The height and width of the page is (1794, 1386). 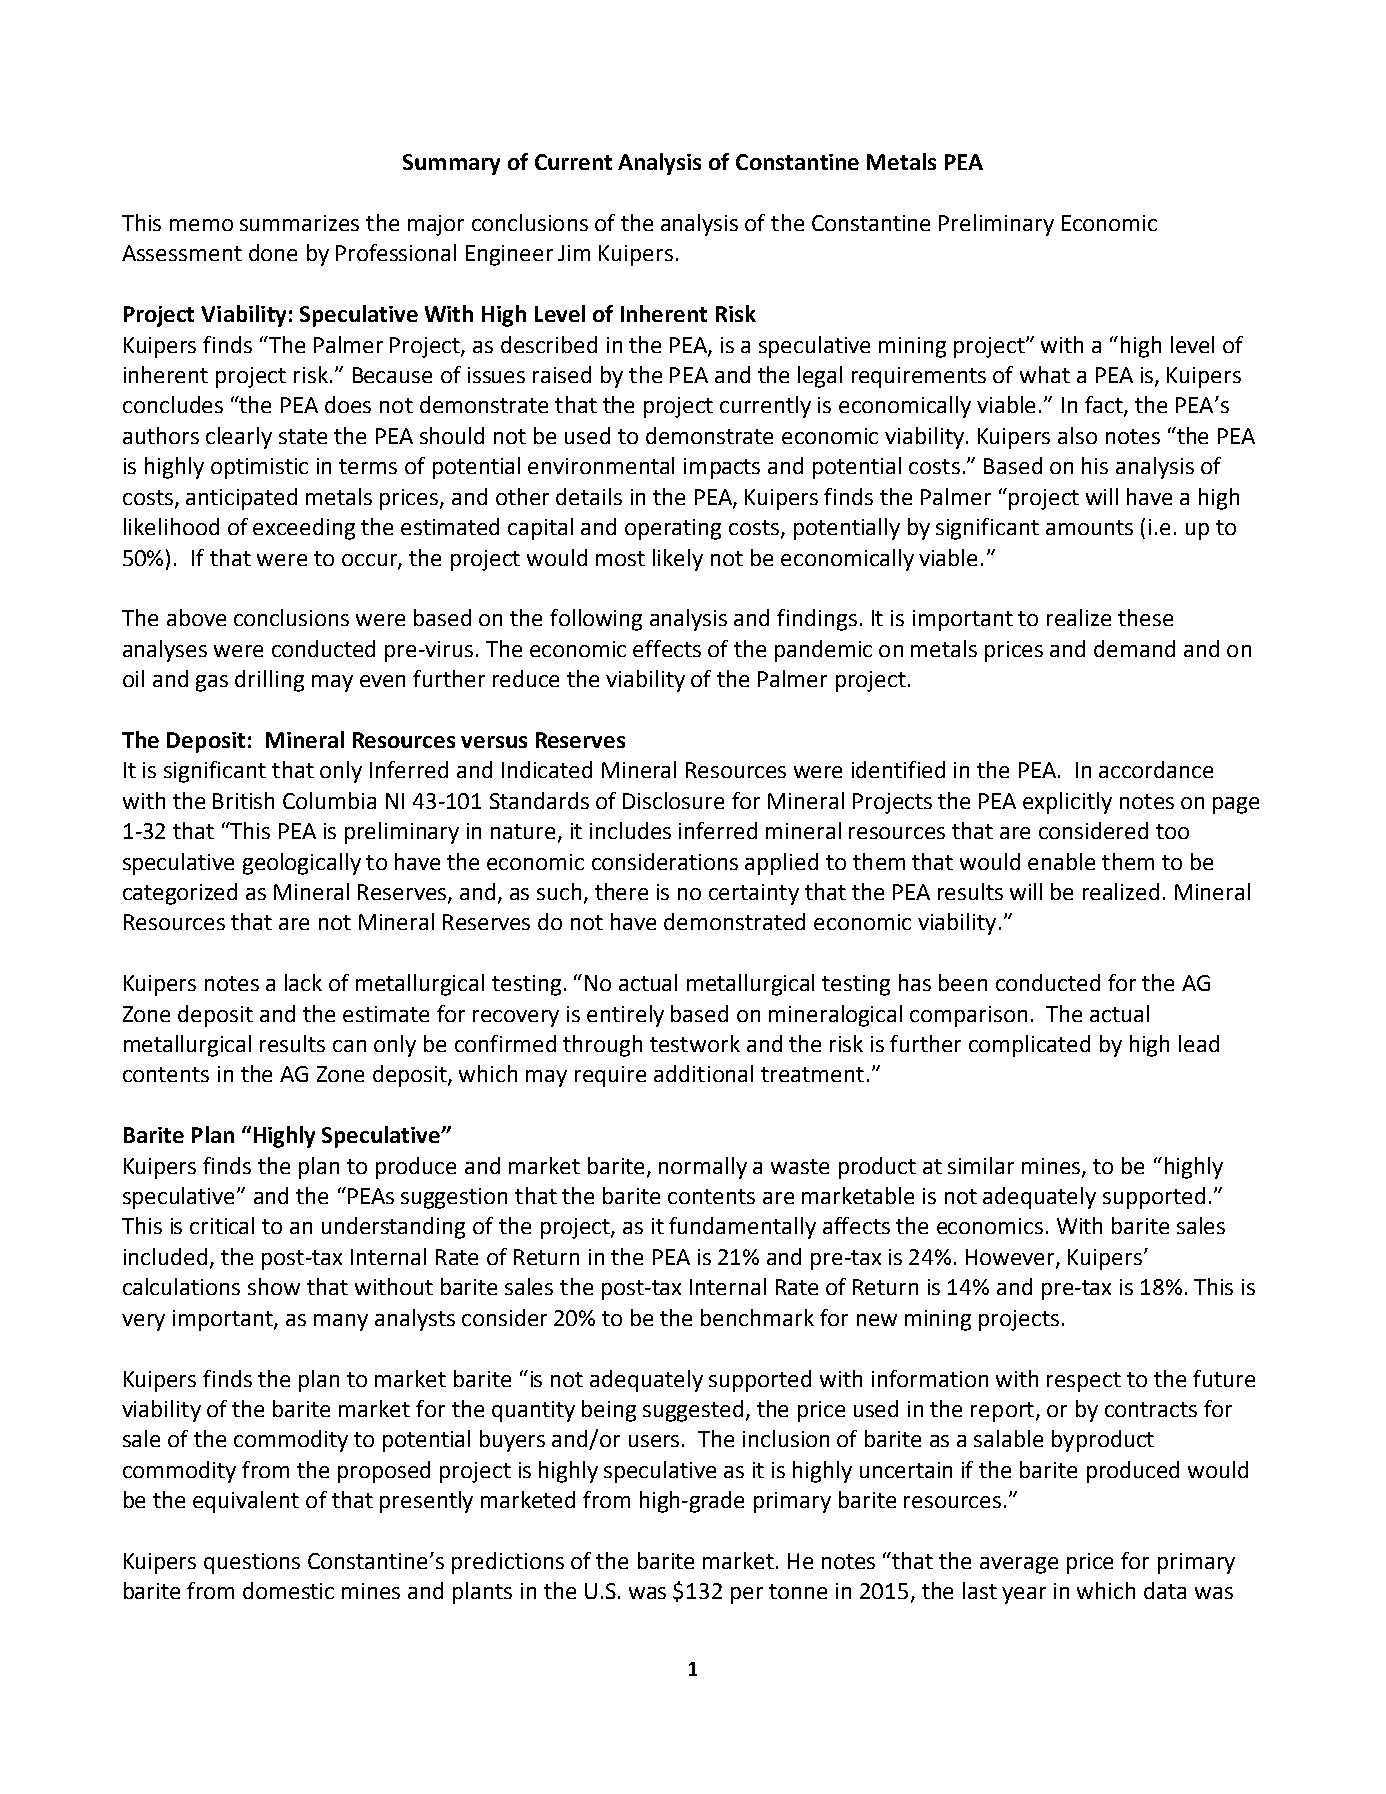 I want to click on questions, so click(x=252, y=1563).
